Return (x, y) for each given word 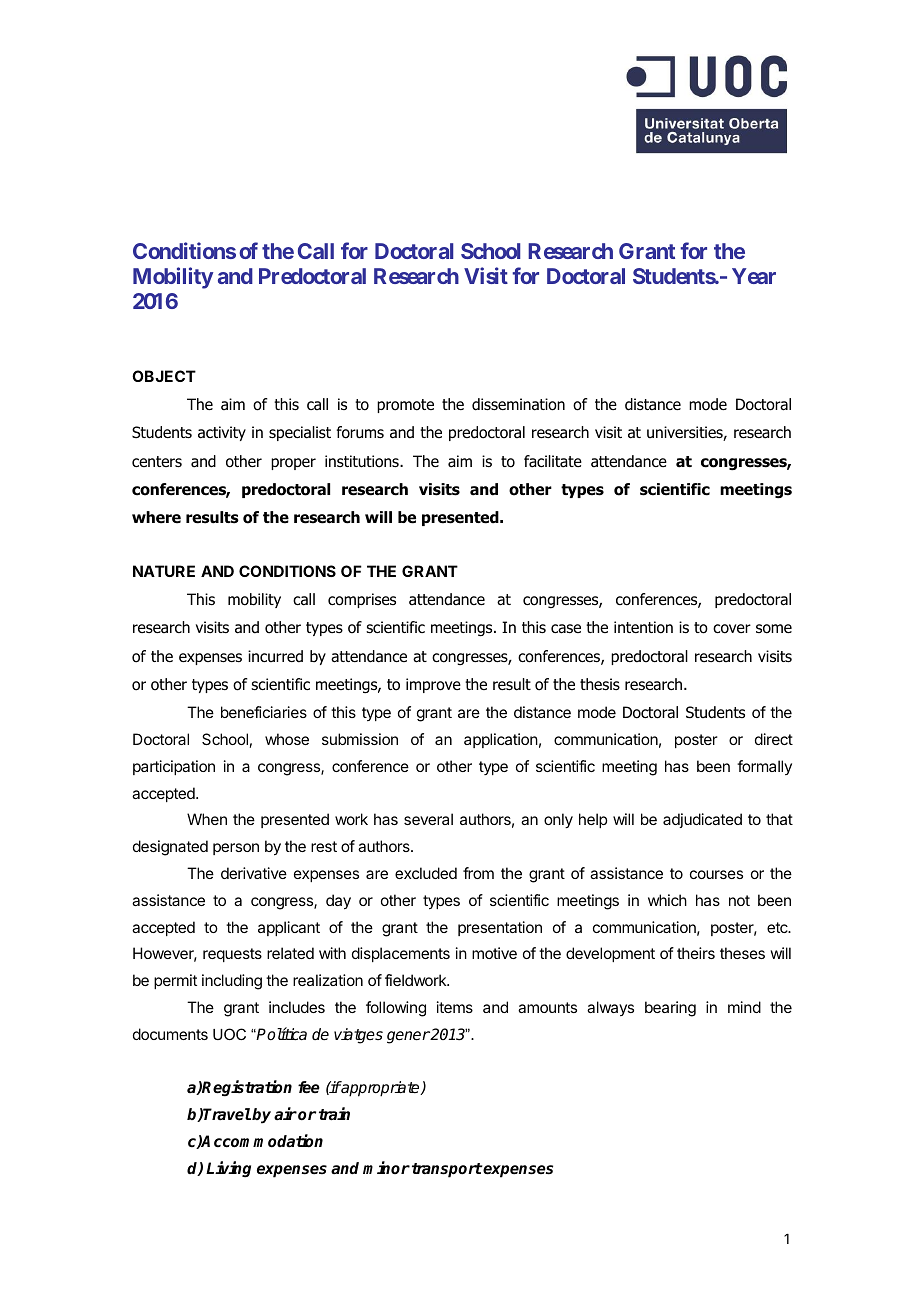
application (501, 740)
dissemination (518, 404)
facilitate (553, 461)
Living (228, 1169)
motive (494, 953)
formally (764, 767)
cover (732, 629)
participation (174, 767)
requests (232, 955)
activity (222, 433)
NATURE (164, 571)
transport (447, 1170)
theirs (696, 953)
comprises (362, 600)
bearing (670, 1009)
